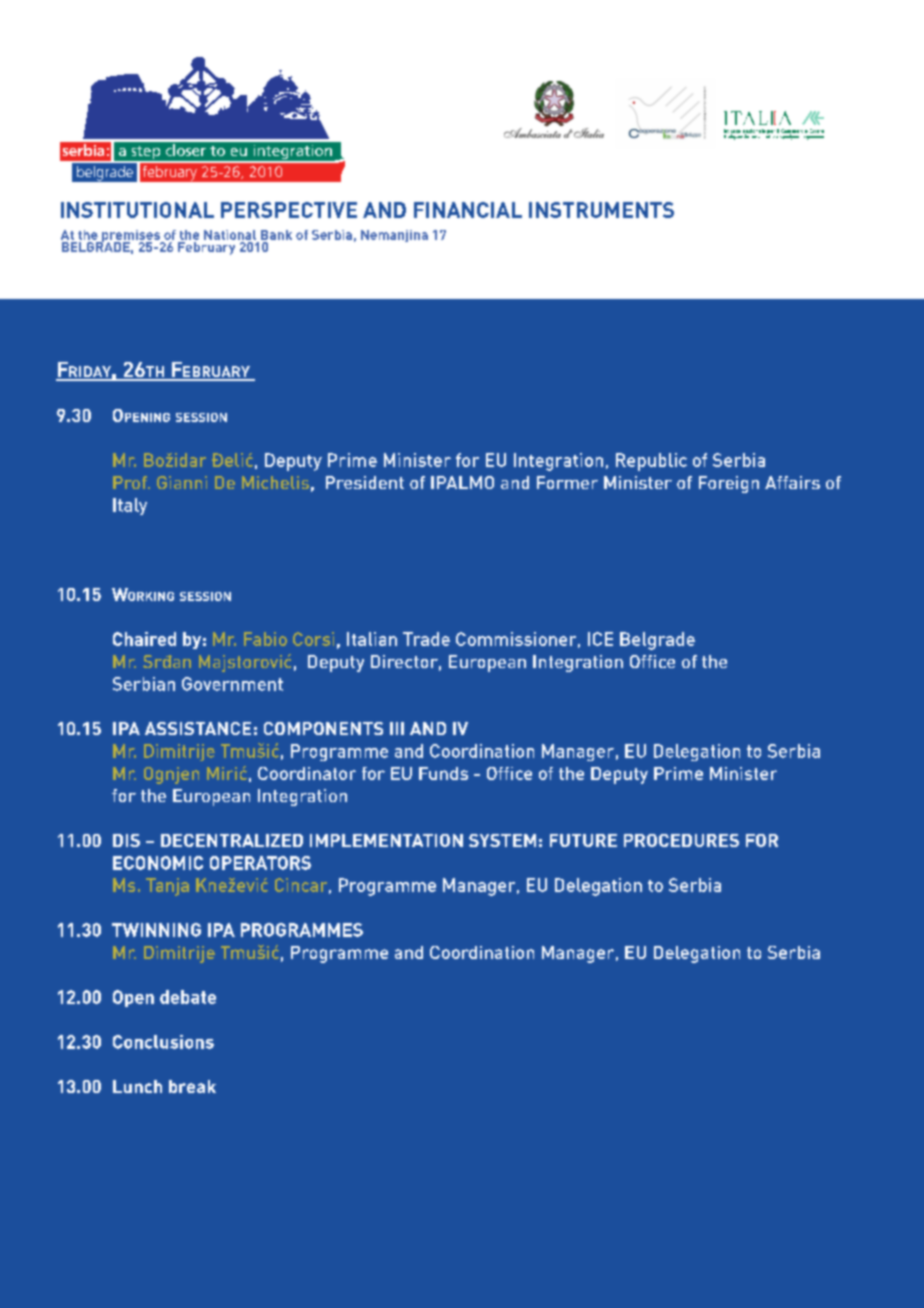 Image resolution: width=924 pixels, height=1308 pixels. I want to click on break, so click(192, 1086).
